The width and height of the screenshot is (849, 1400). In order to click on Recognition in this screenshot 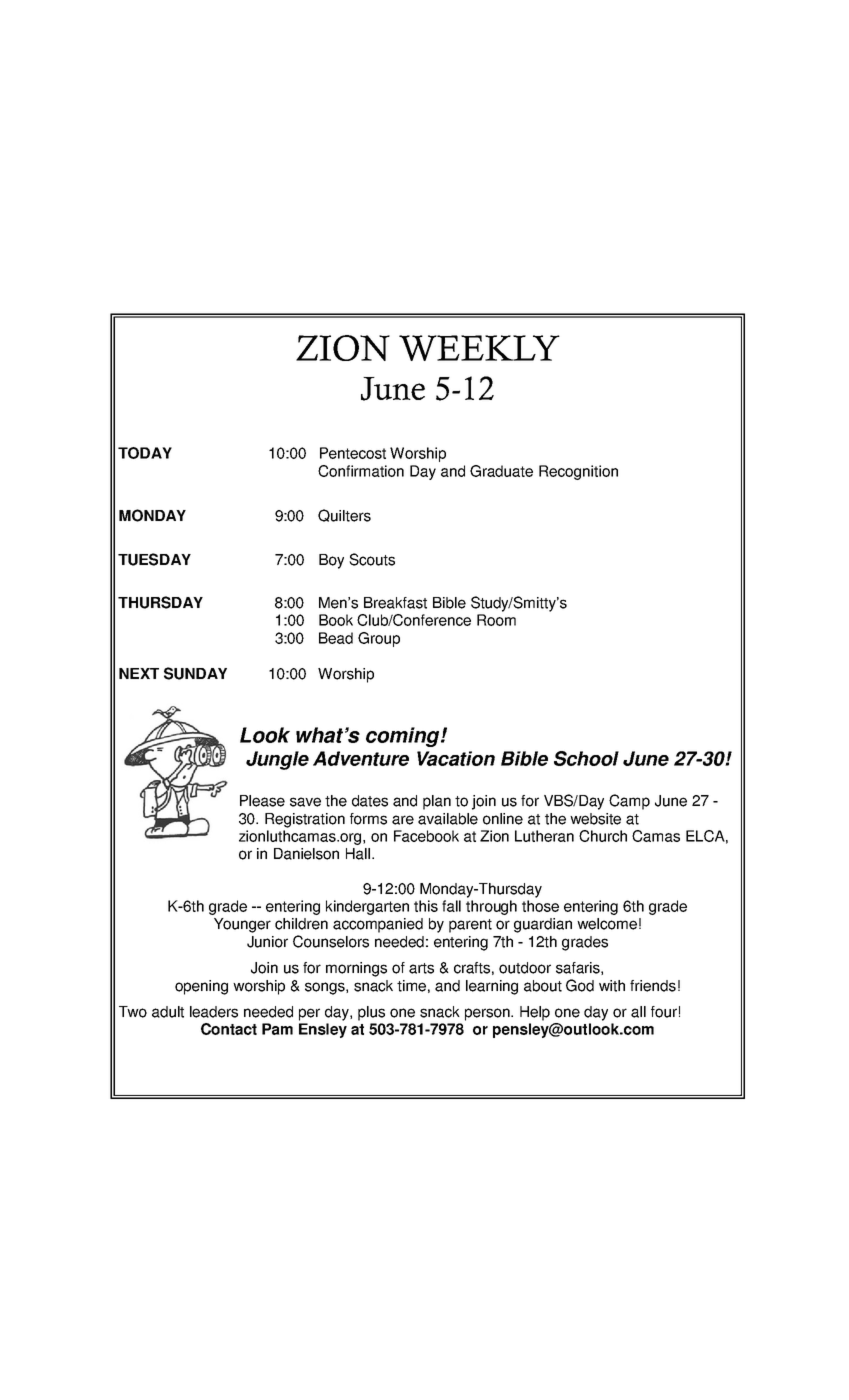, I will do `click(578, 472)`.
